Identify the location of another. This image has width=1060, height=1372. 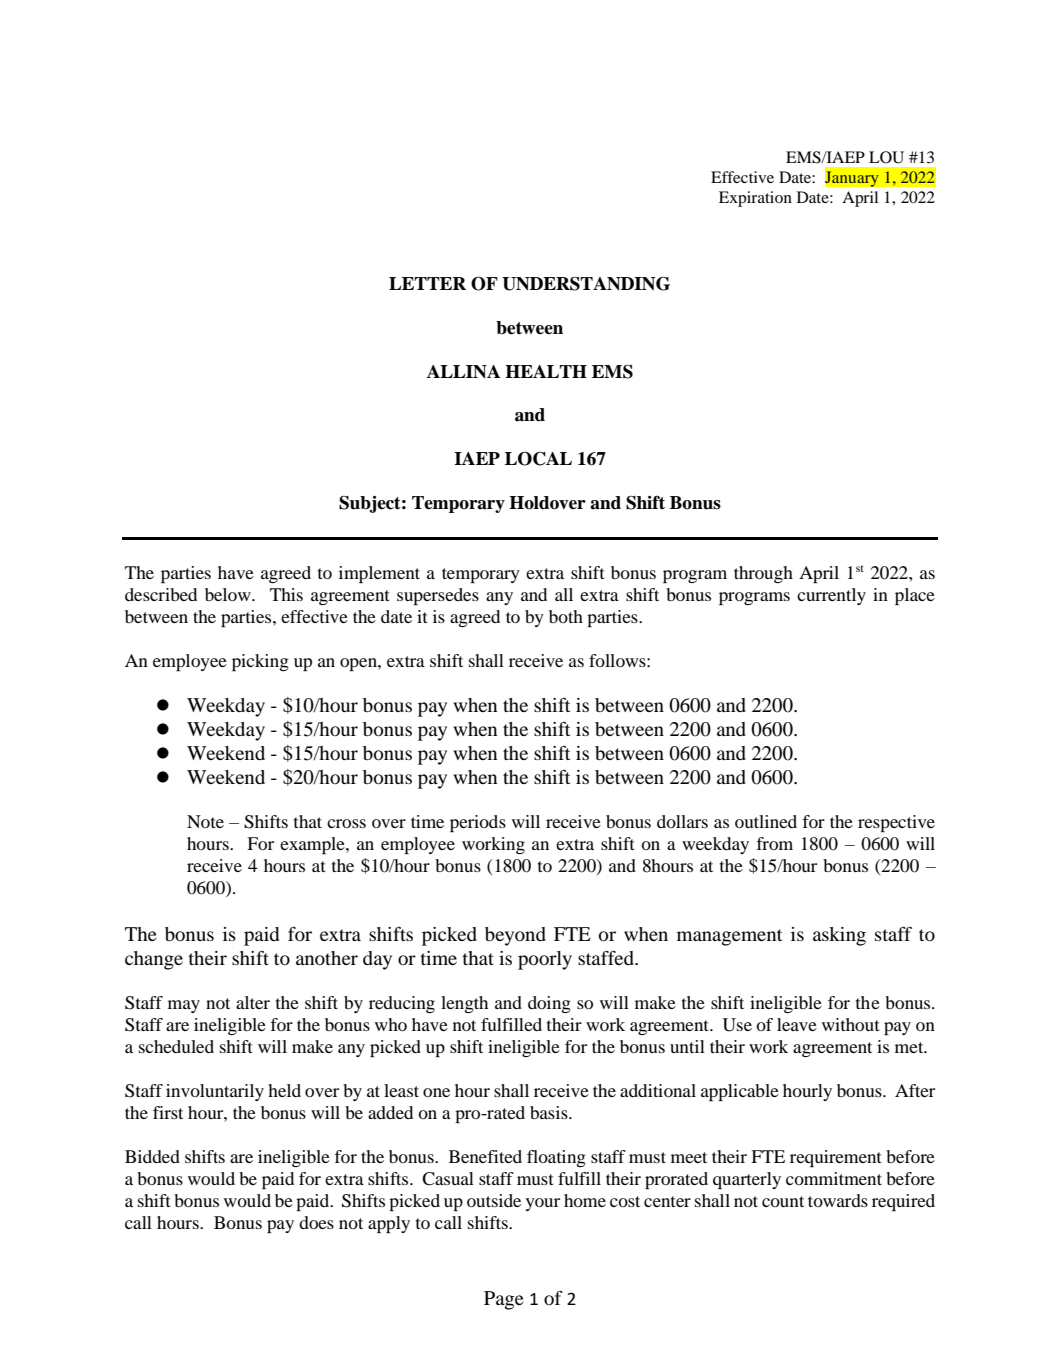
(327, 958).
